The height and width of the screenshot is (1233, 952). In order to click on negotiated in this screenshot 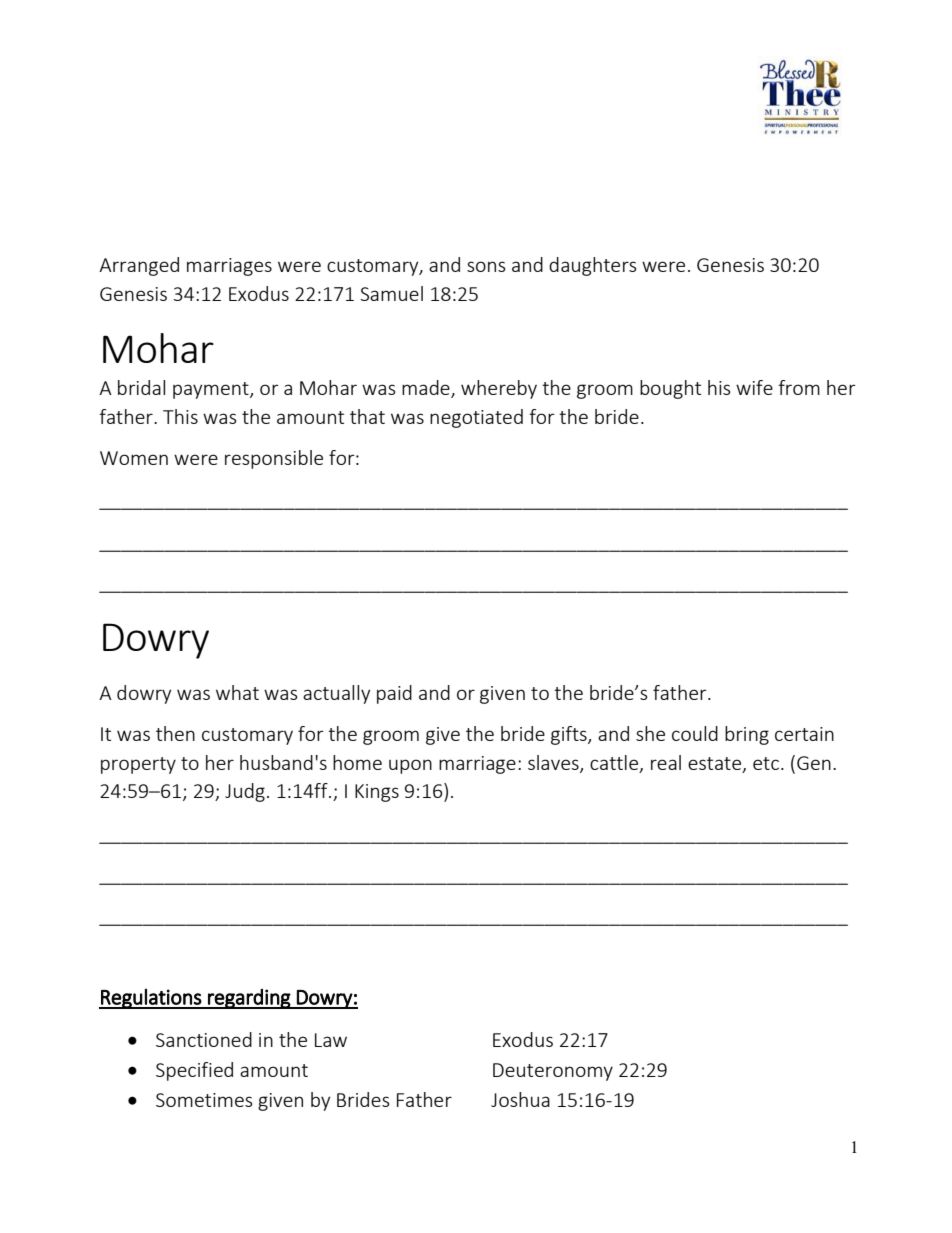, I will do `click(476, 418)`.
